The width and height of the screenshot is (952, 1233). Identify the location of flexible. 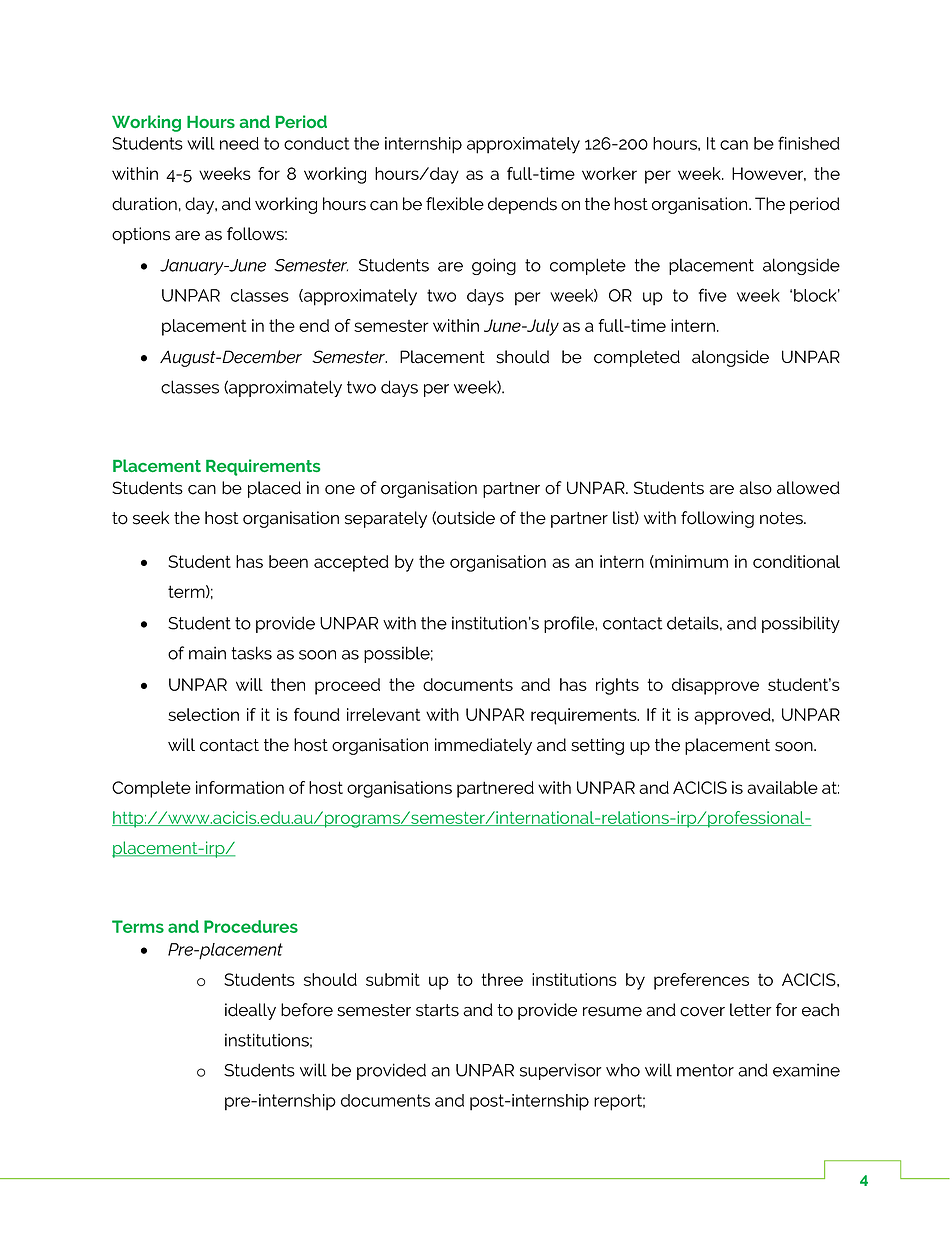
(455, 204).
